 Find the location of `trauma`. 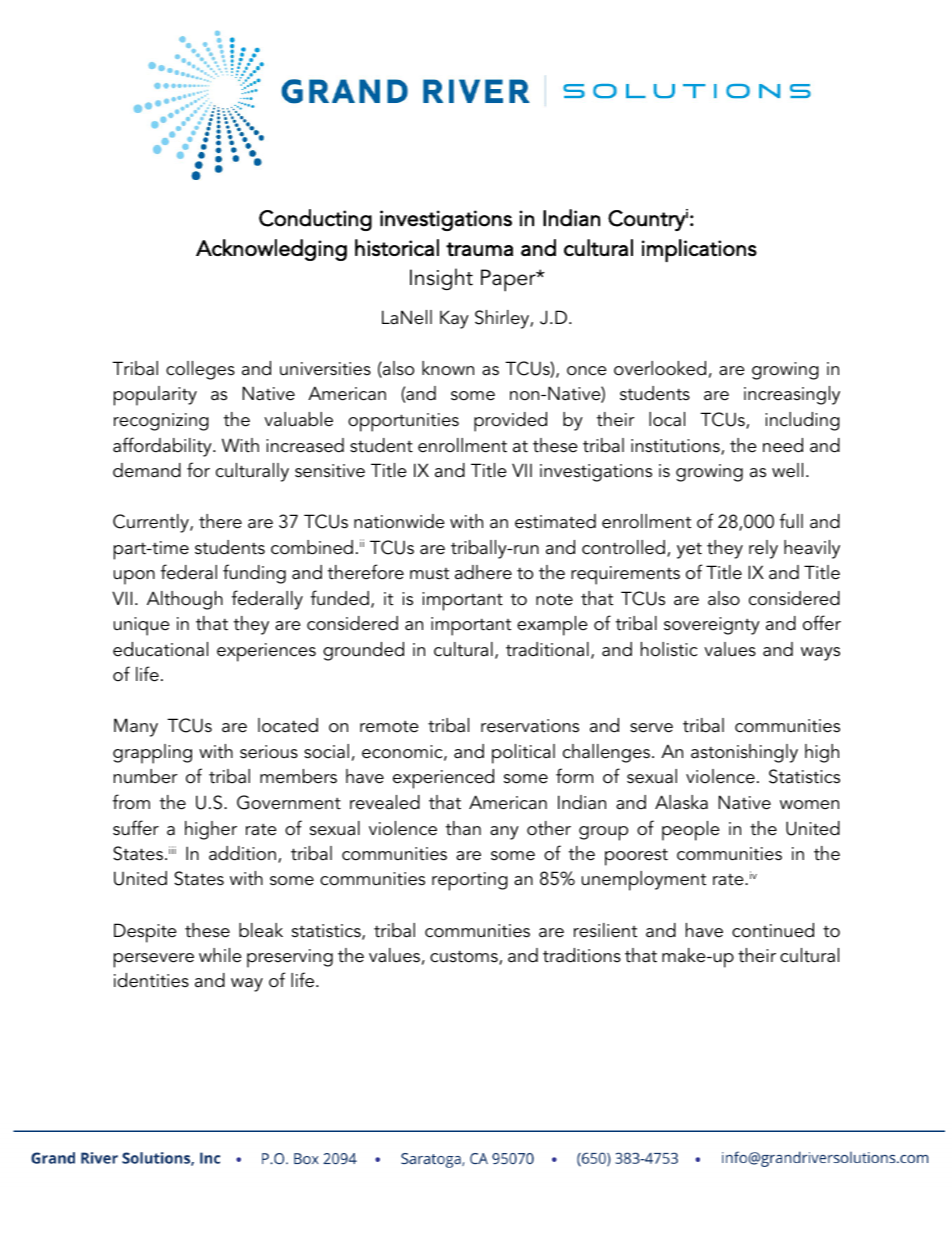

trauma is located at coordinates (479, 249).
